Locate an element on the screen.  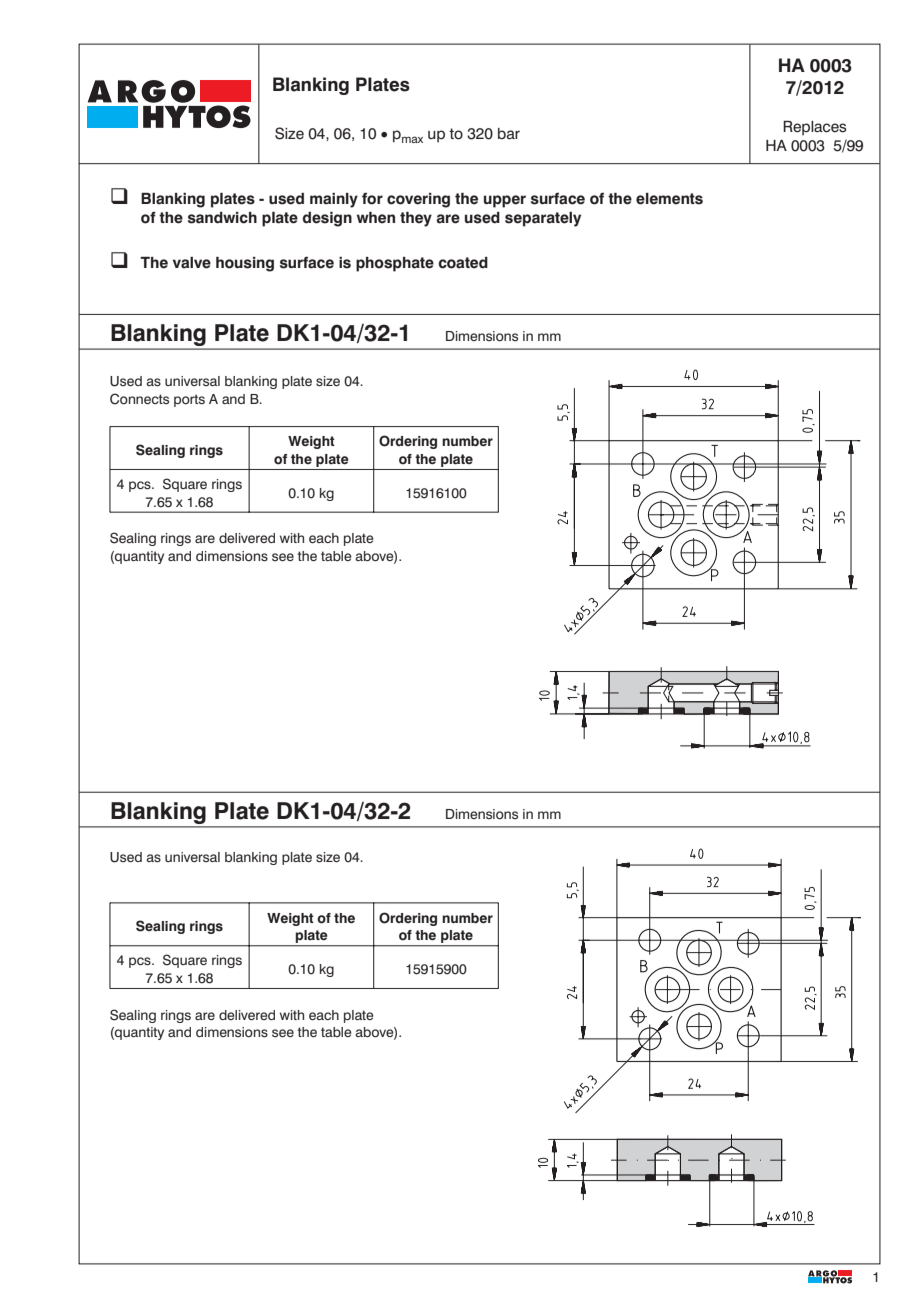
housing is located at coordinates (245, 264).
